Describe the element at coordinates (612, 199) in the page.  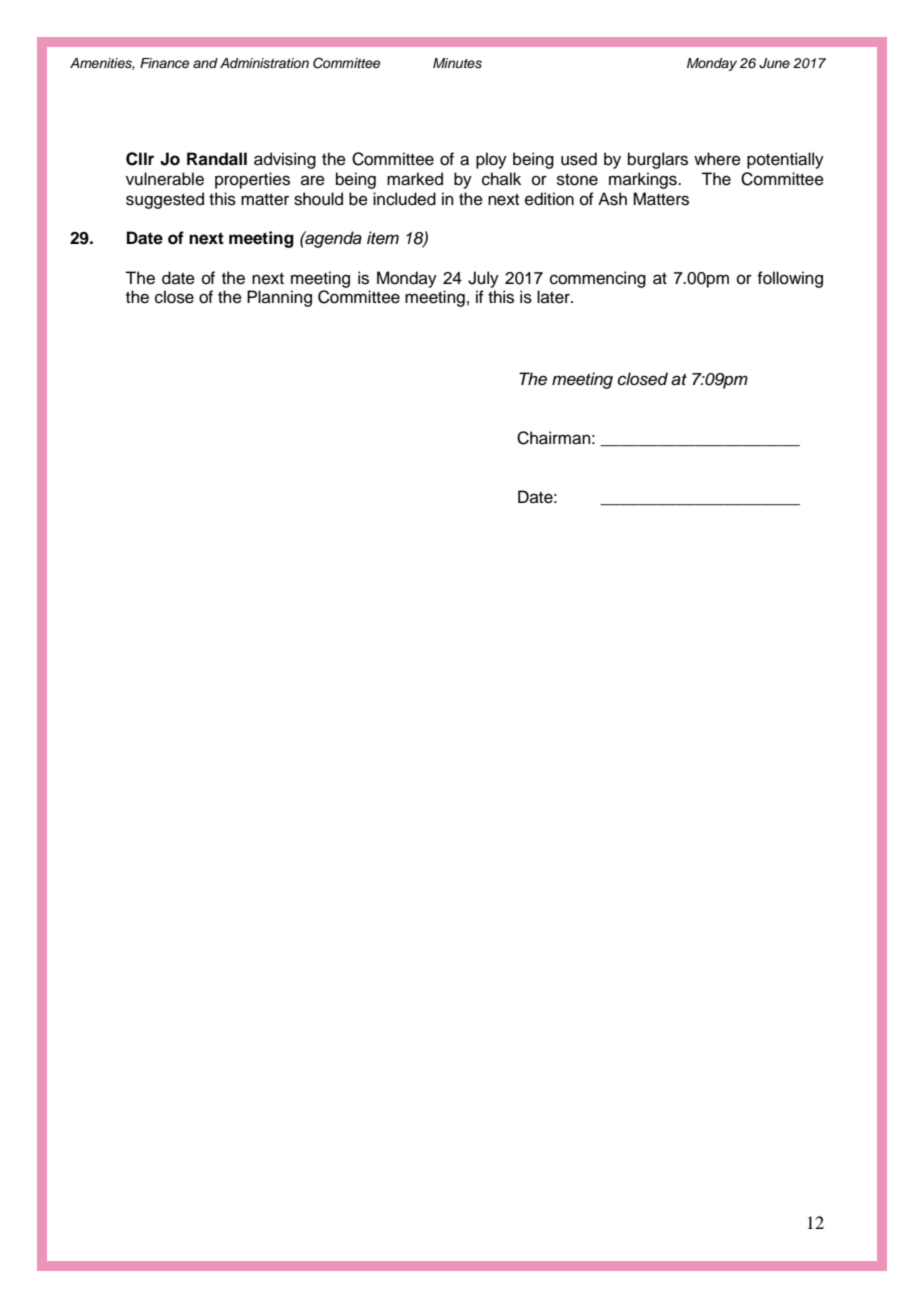
I see `Ash` at that location.
